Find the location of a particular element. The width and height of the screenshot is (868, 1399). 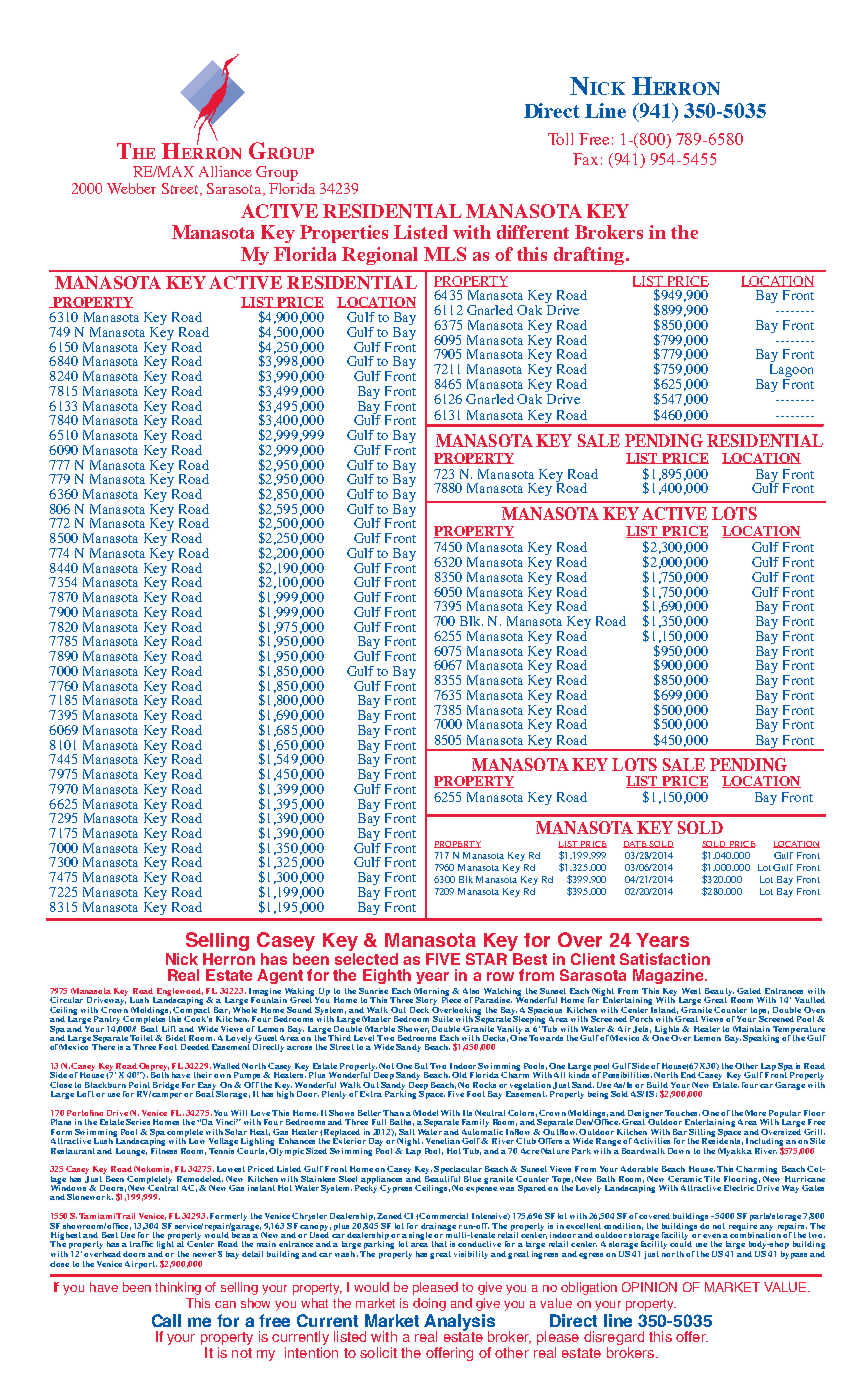

Satisfaction is located at coordinates (665, 959).
